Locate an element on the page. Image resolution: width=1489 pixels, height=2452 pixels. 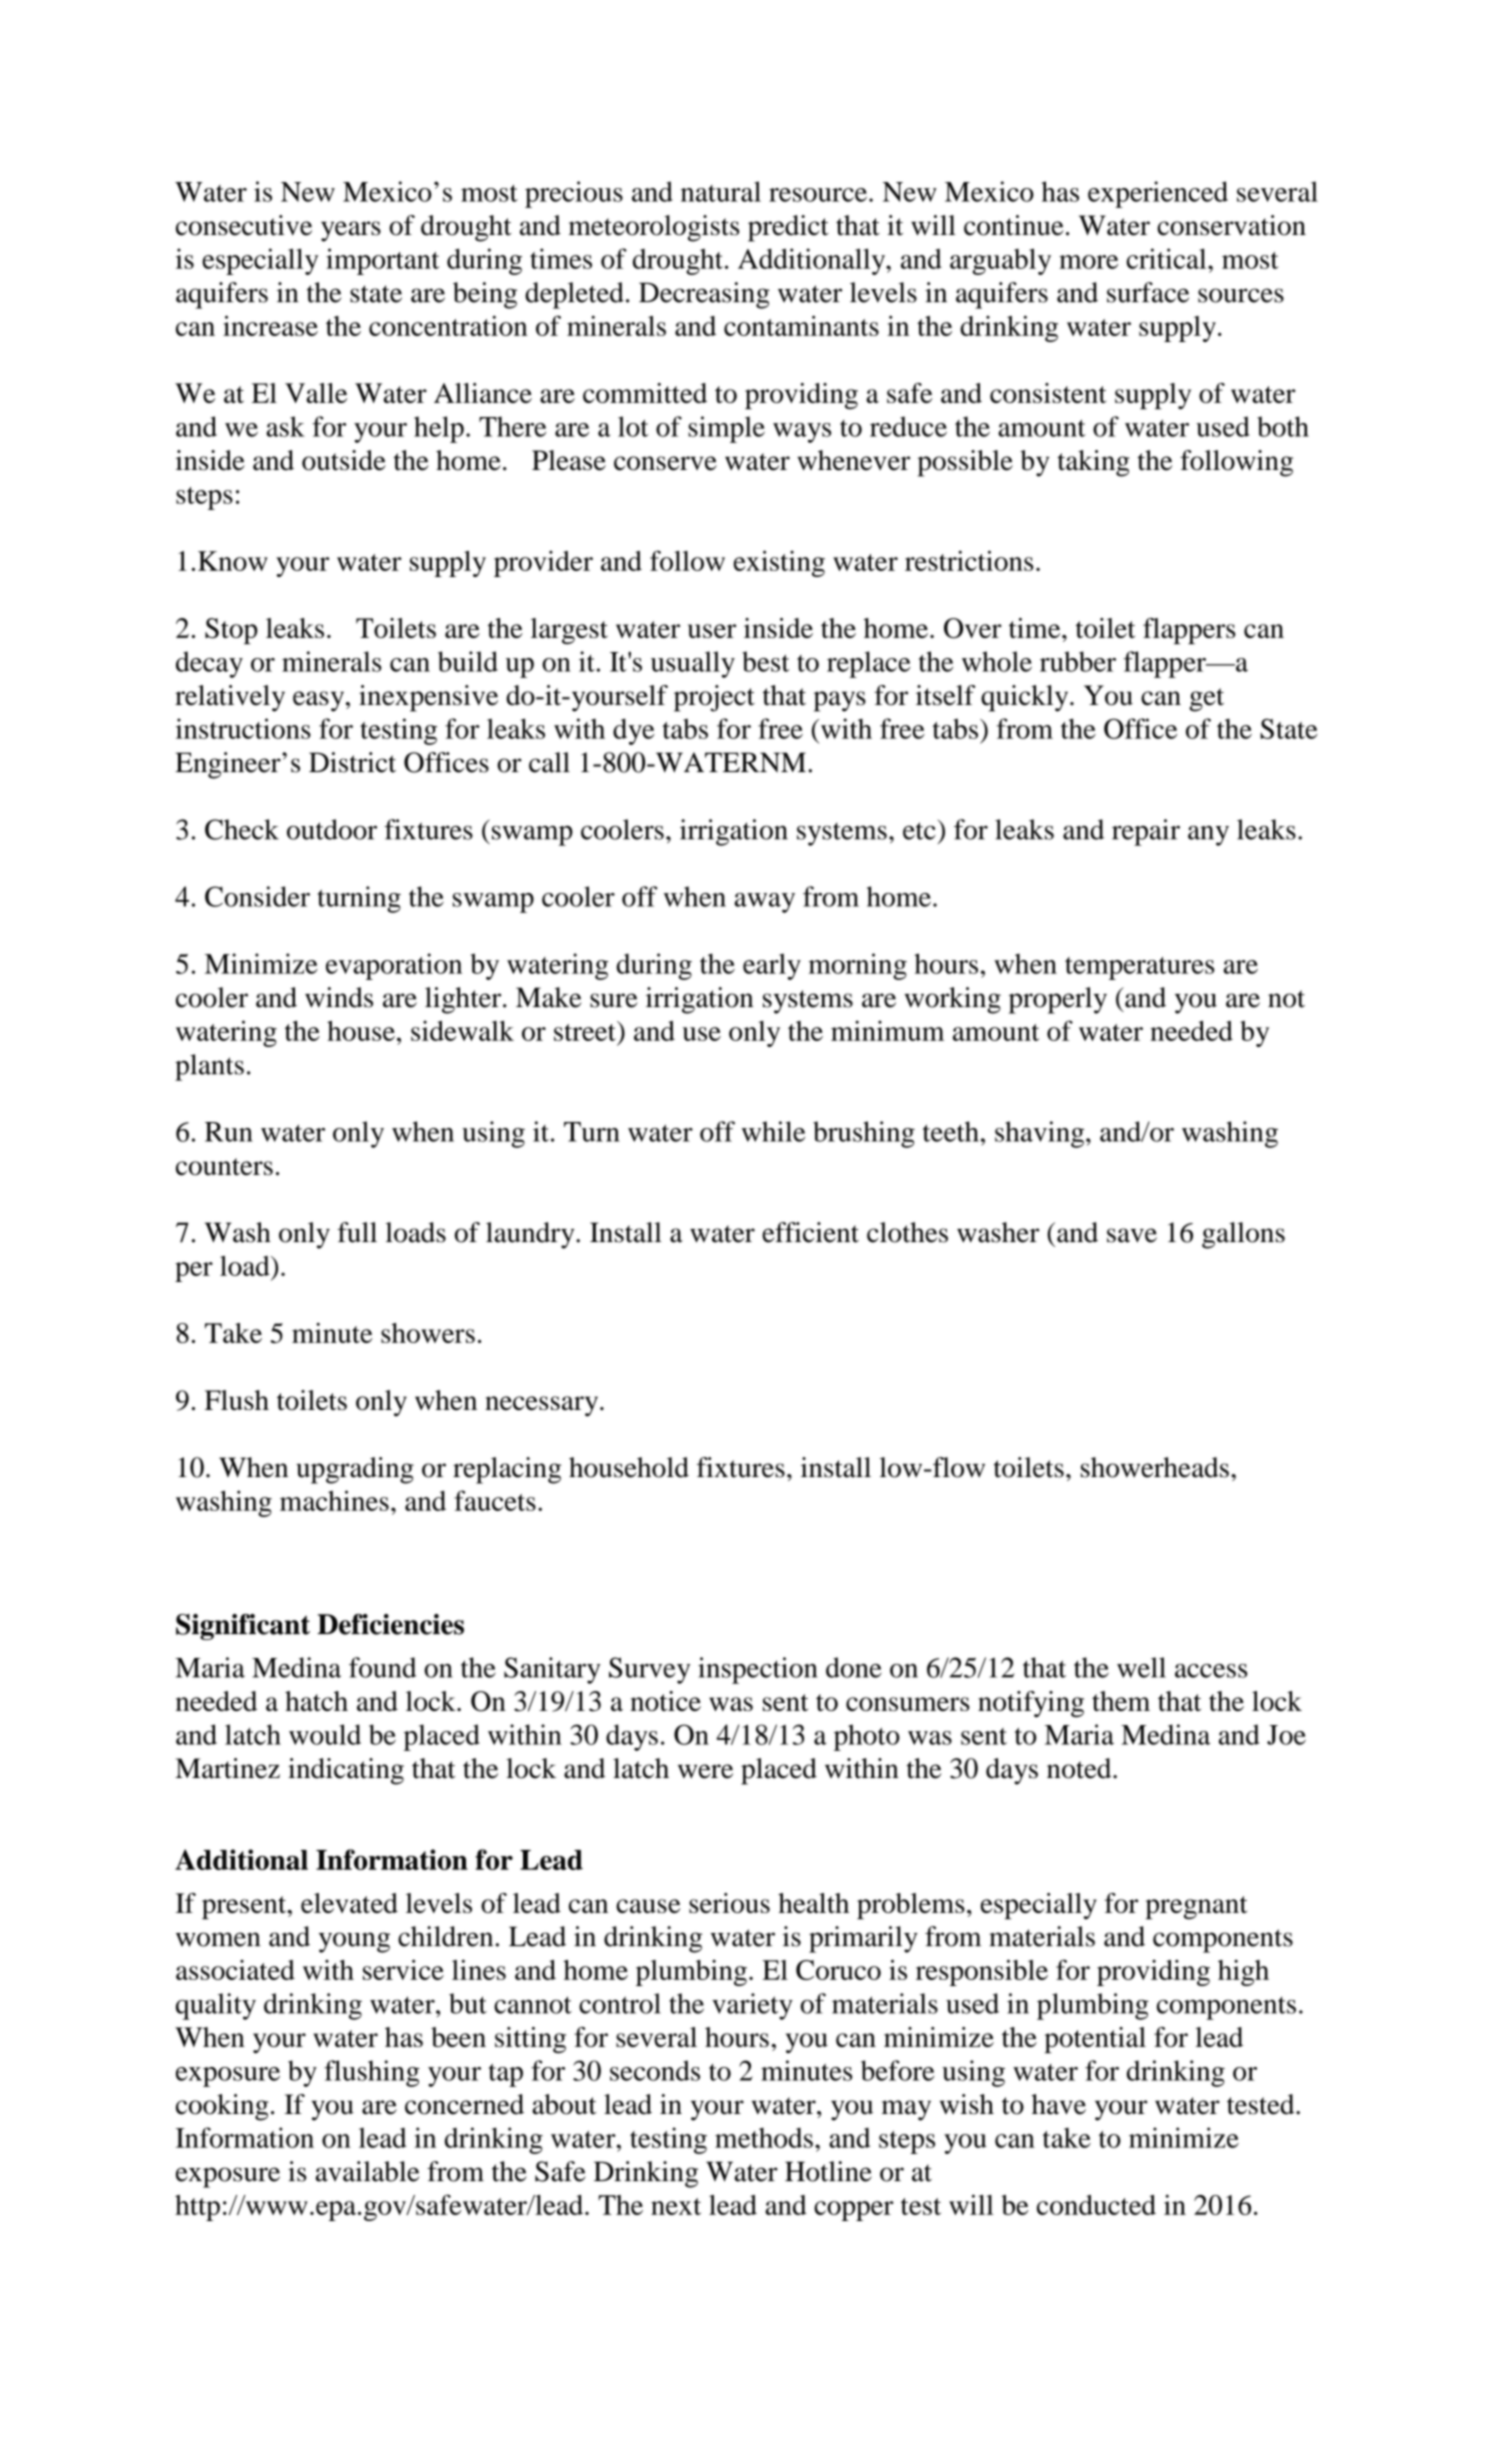
conducted is located at coordinates (1096, 2205).
